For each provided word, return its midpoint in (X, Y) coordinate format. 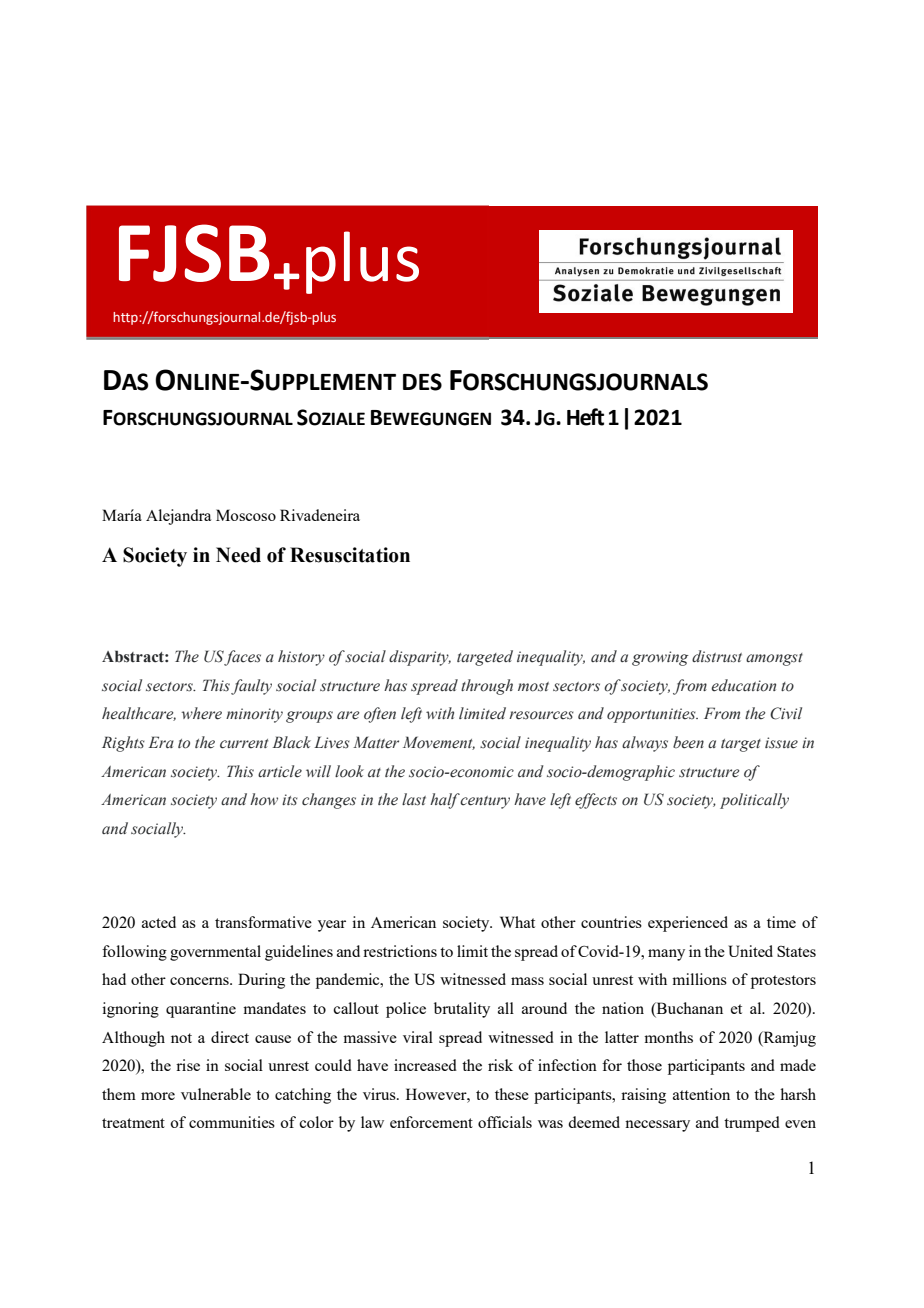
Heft (585, 417)
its (290, 800)
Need (238, 555)
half (445, 801)
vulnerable (216, 1094)
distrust (717, 656)
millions (699, 979)
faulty (250, 687)
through (487, 687)
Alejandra (178, 517)
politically (754, 801)
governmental (215, 953)
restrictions (400, 951)
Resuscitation (350, 555)
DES (422, 382)
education (743, 685)
